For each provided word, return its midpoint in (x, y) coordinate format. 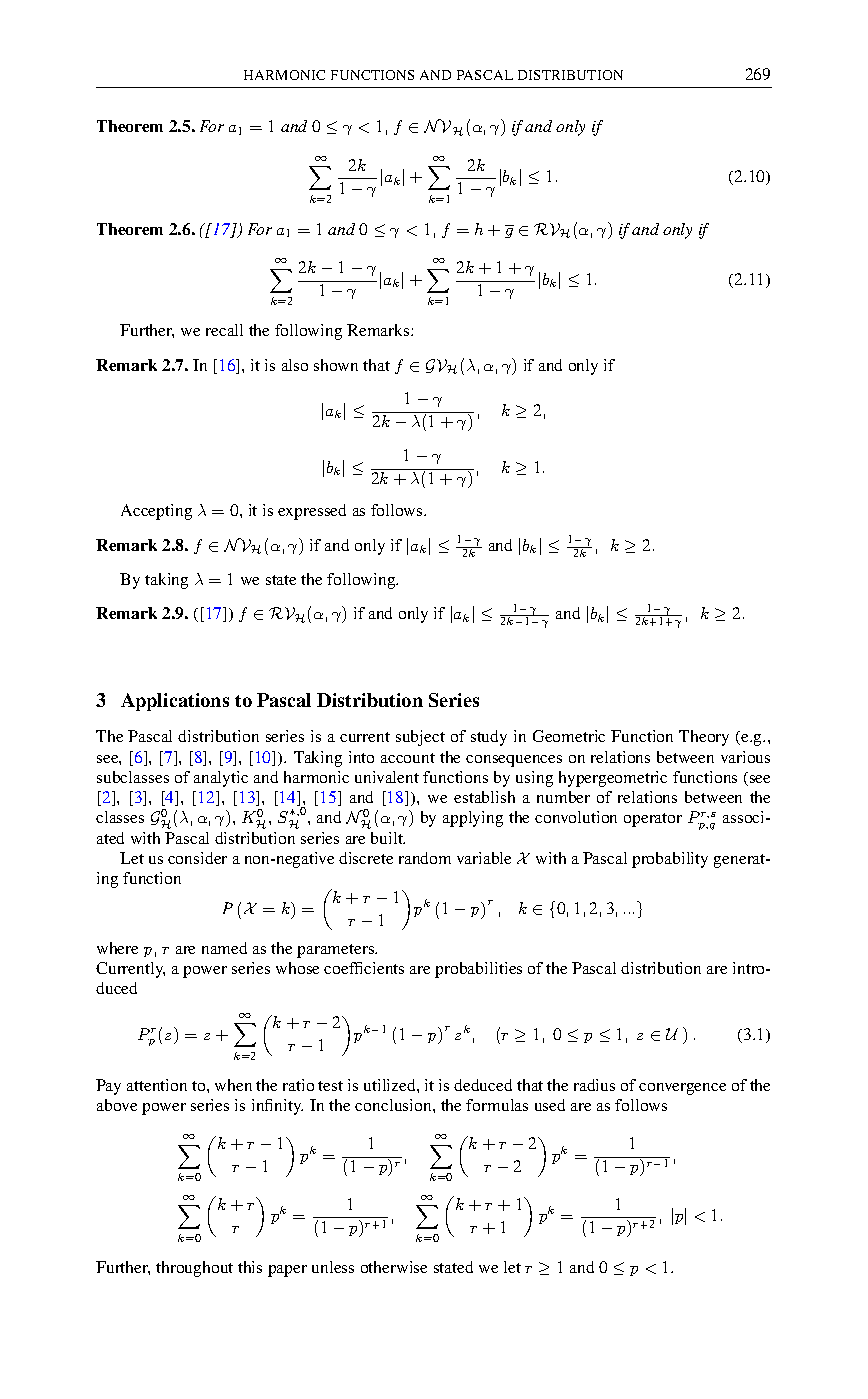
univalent (387, 777)
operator (653, 820)
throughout (194, 1269)
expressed (312, 512)
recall (224, 330)
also (295, 365)
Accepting (156, 512)
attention (157, 1085)
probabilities (478, 970)
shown (336, 365)
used (550, 1105)
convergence (682, 1089)
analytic (221, 779)
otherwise (394, 1267)
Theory (704, 738)
